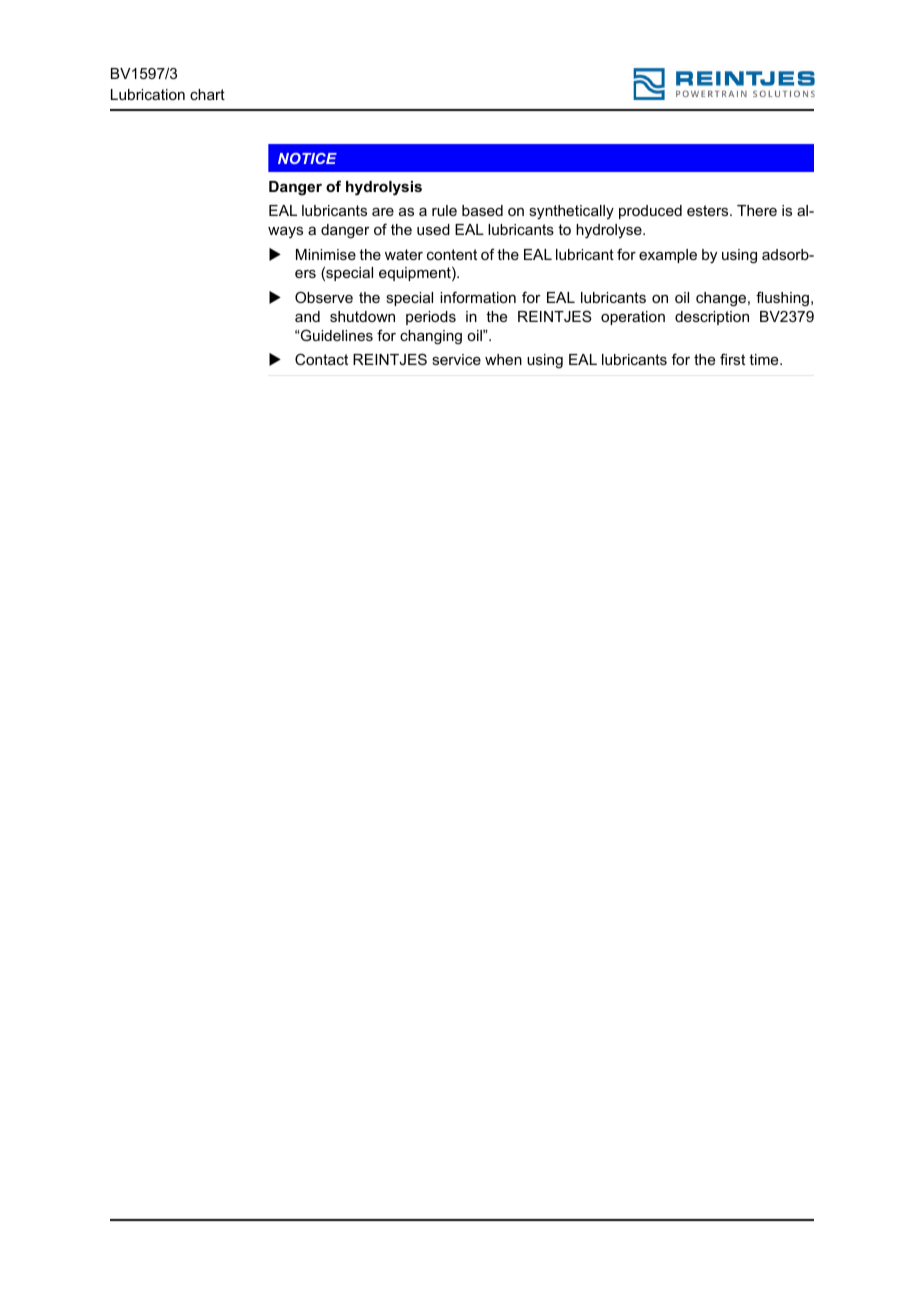  What do you see at coordinates (433, 229) in the screenshot?
I see `used` at bounding box center [433, 229].
